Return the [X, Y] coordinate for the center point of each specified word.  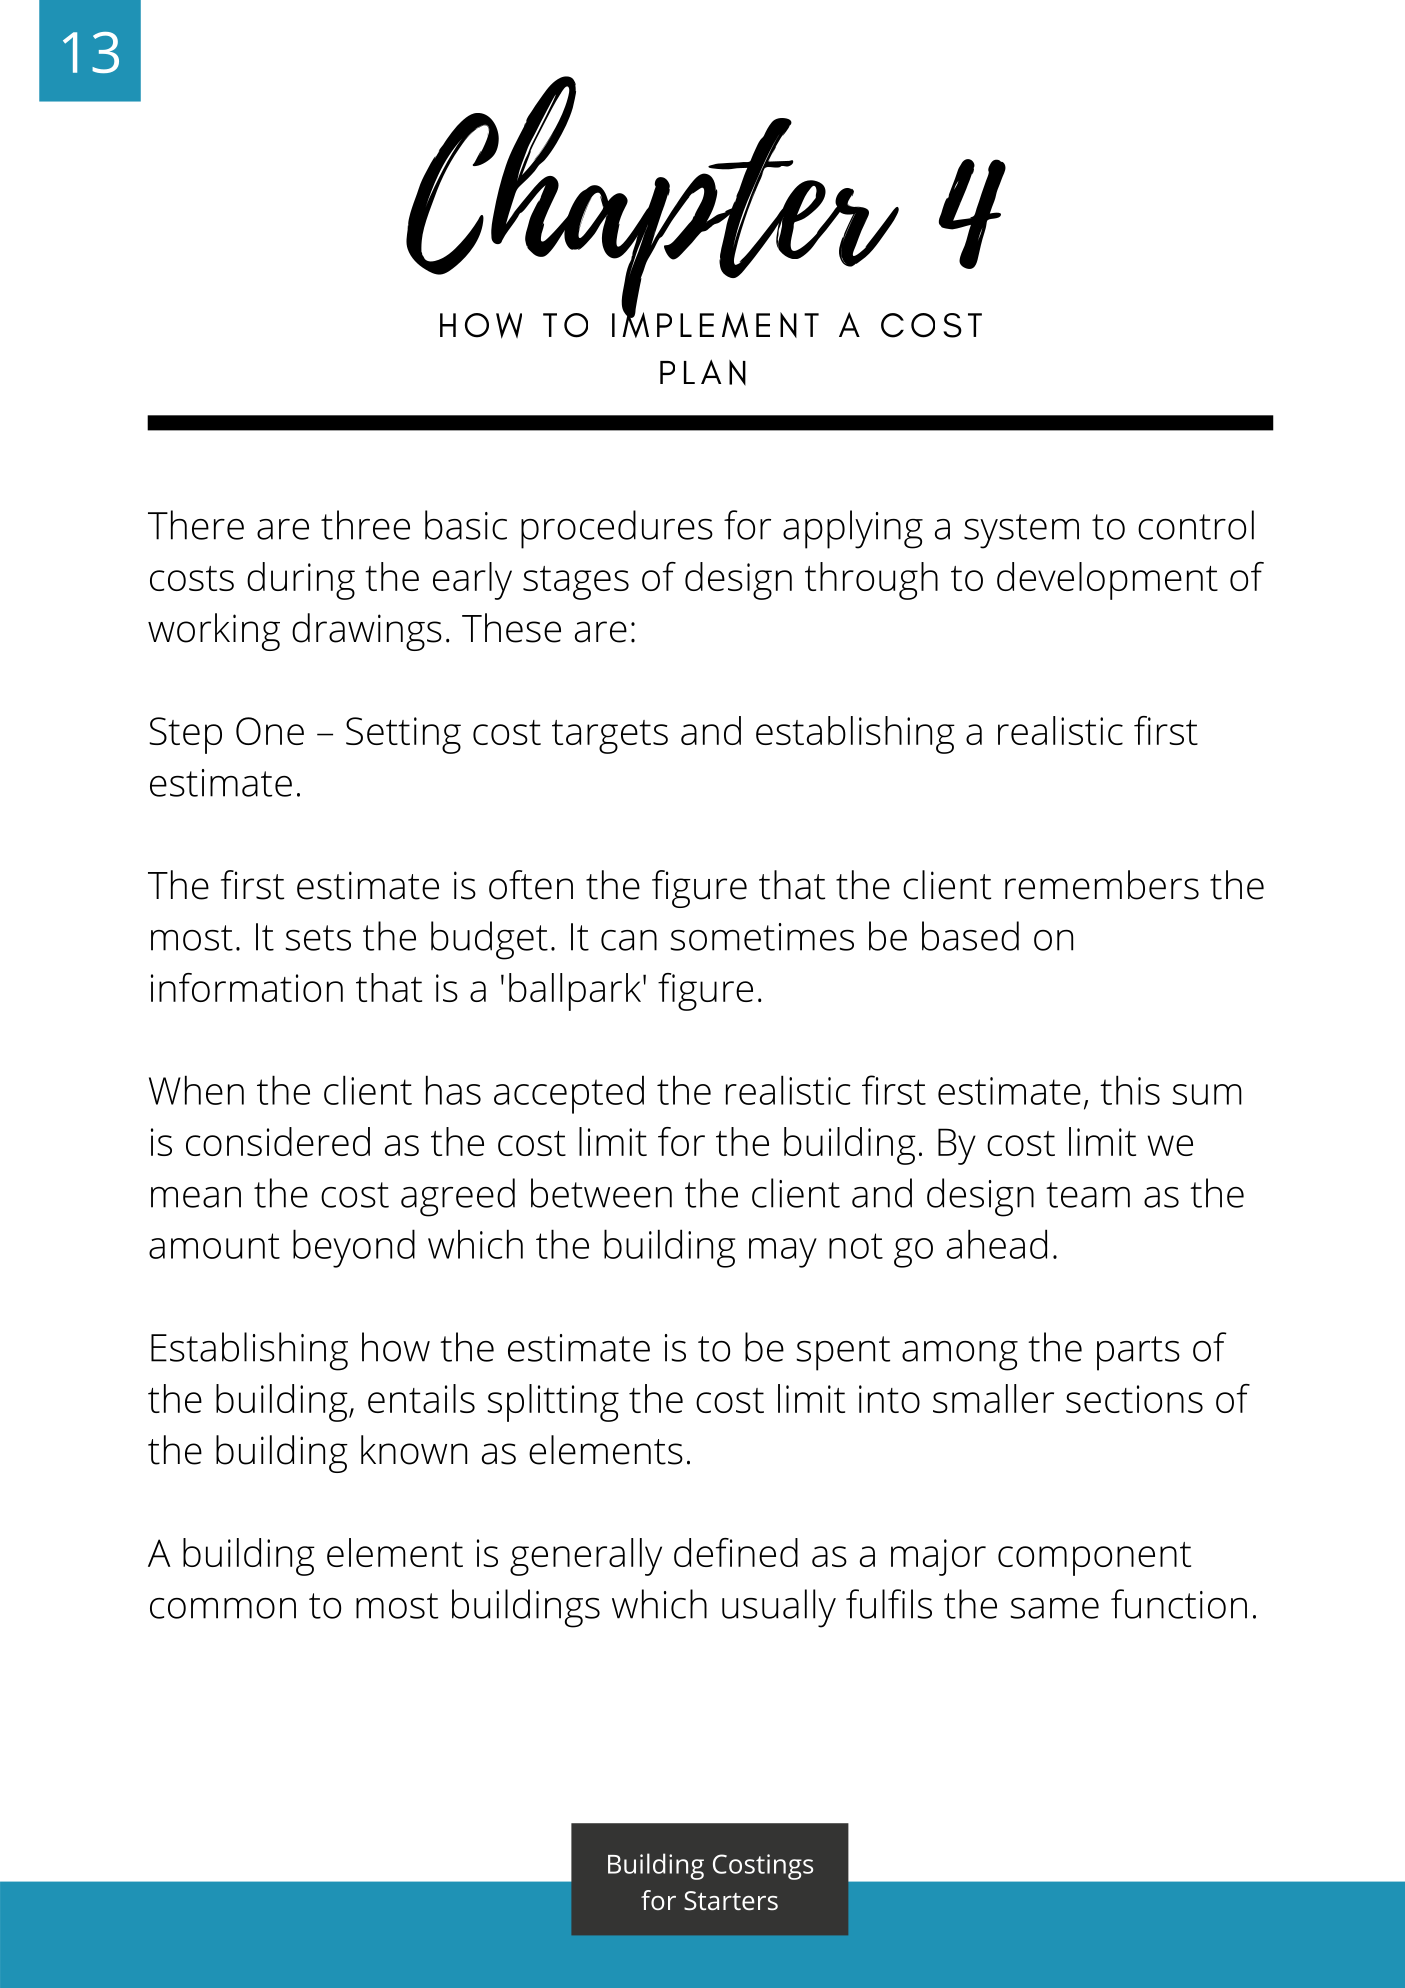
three [365, 525]
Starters [731, 1901]
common [223, 1608]
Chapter [654, 199]
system [1021, 531]
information [247, 987]
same [1054, 1608]
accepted [569, 1094]
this [1130, 1090]
